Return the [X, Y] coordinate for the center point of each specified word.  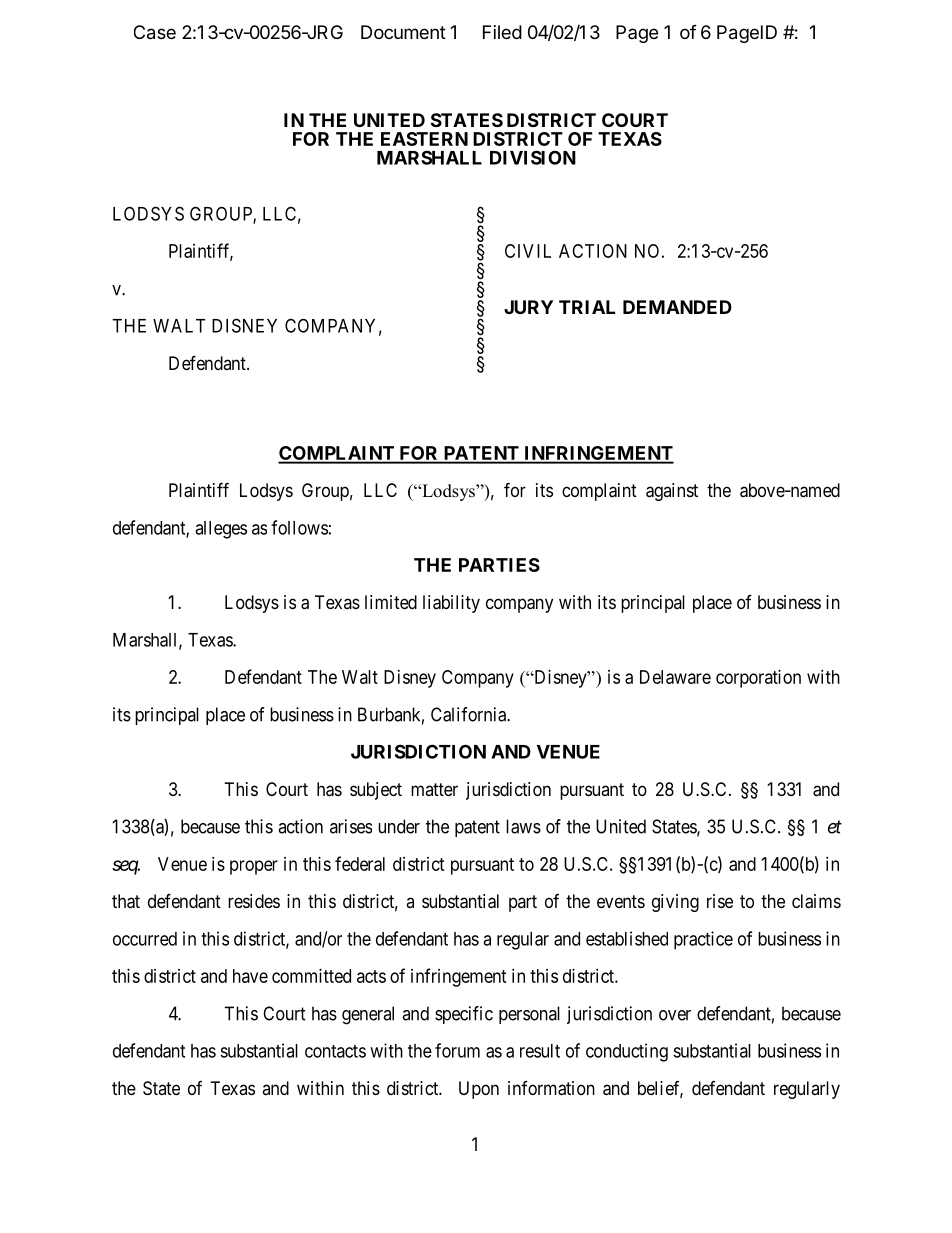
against [672, 492]
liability [451, 604]
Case [155, 32]
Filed [502, 32]
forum [457, 1050]
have [250, 976]
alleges [221, 530]
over [675, 1015]
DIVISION [533, 157]
